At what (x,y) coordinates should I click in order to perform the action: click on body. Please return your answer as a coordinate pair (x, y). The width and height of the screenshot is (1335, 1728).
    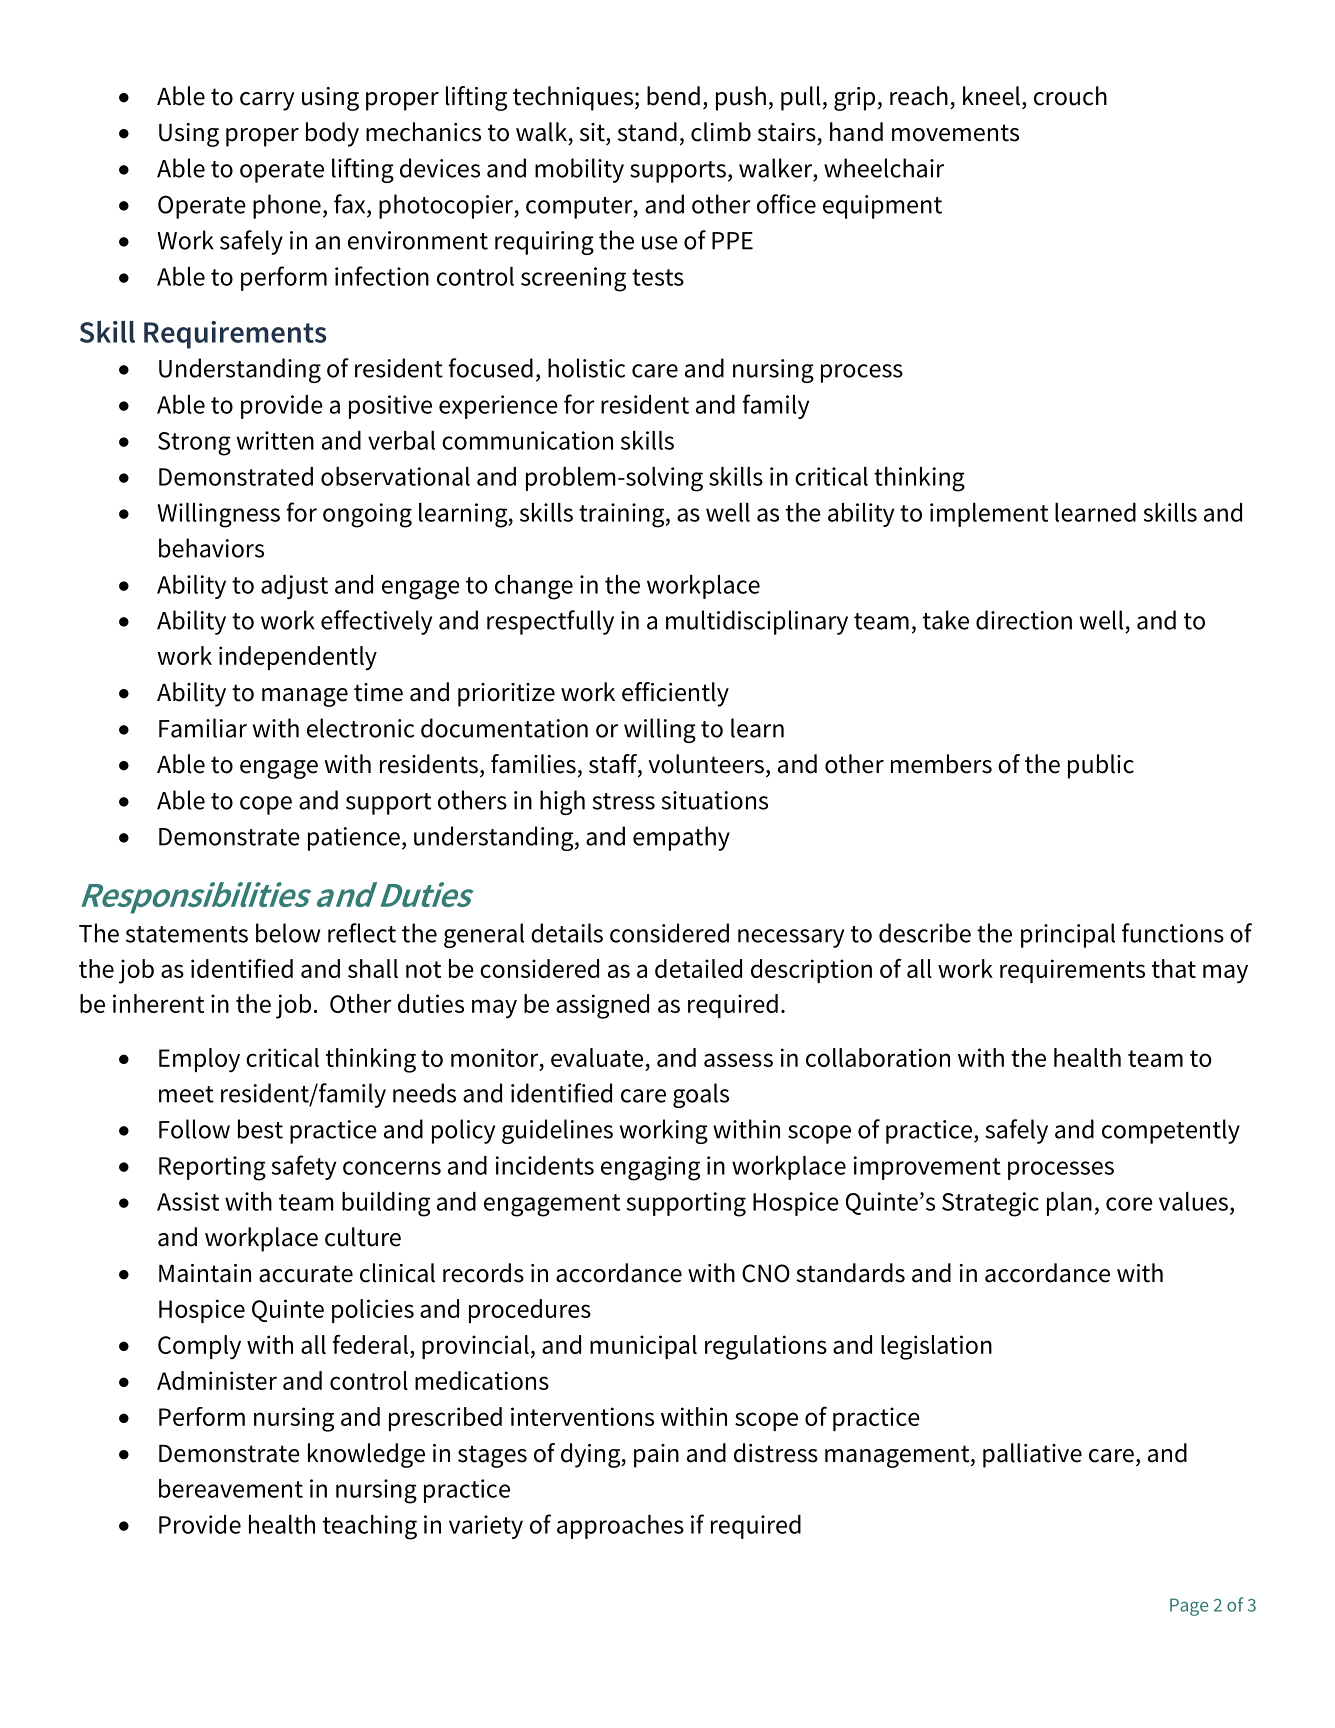
    Looking at the image, I should click on (332, 134).
